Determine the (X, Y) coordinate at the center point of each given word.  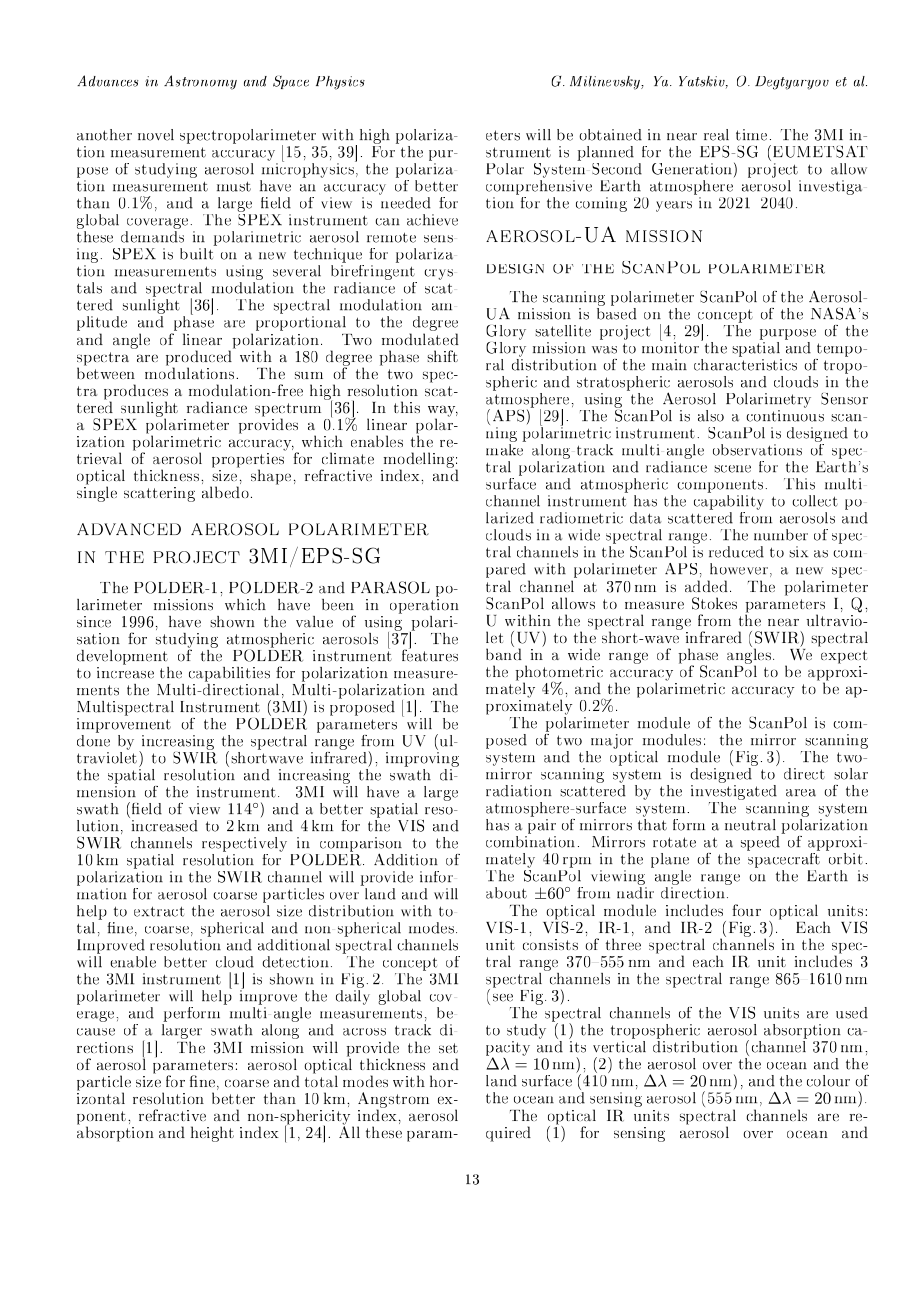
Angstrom (393, 1101)
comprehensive (539, 189)
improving (422, 761)
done (93, 739)
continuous (785, 416)
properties (249, 460)
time (751, 135)
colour (828, 1081)
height (212, 1134)
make (504, 450)
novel (156, 135)
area (801, 793)
